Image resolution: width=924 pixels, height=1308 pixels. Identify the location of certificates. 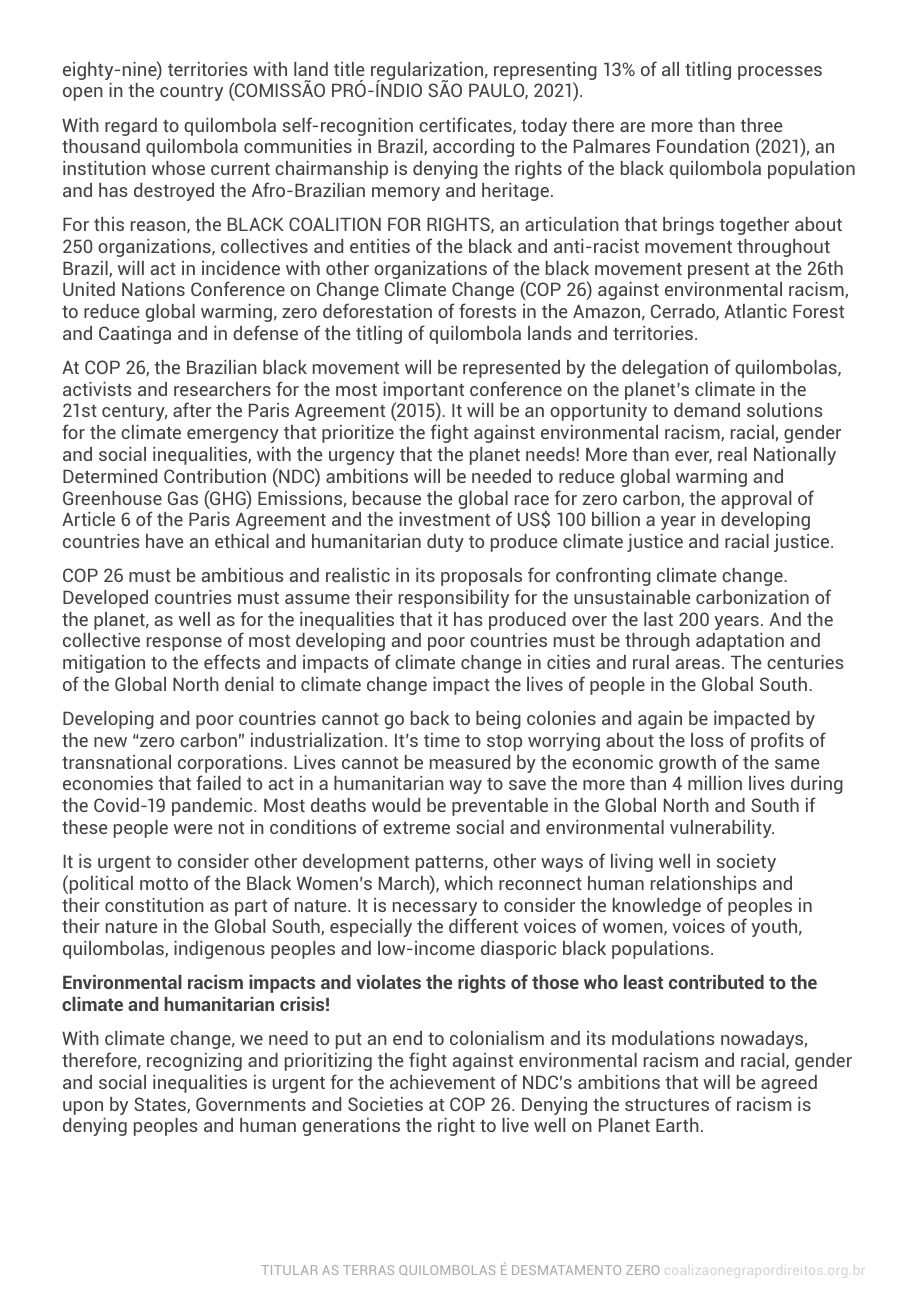
(466, 126).
